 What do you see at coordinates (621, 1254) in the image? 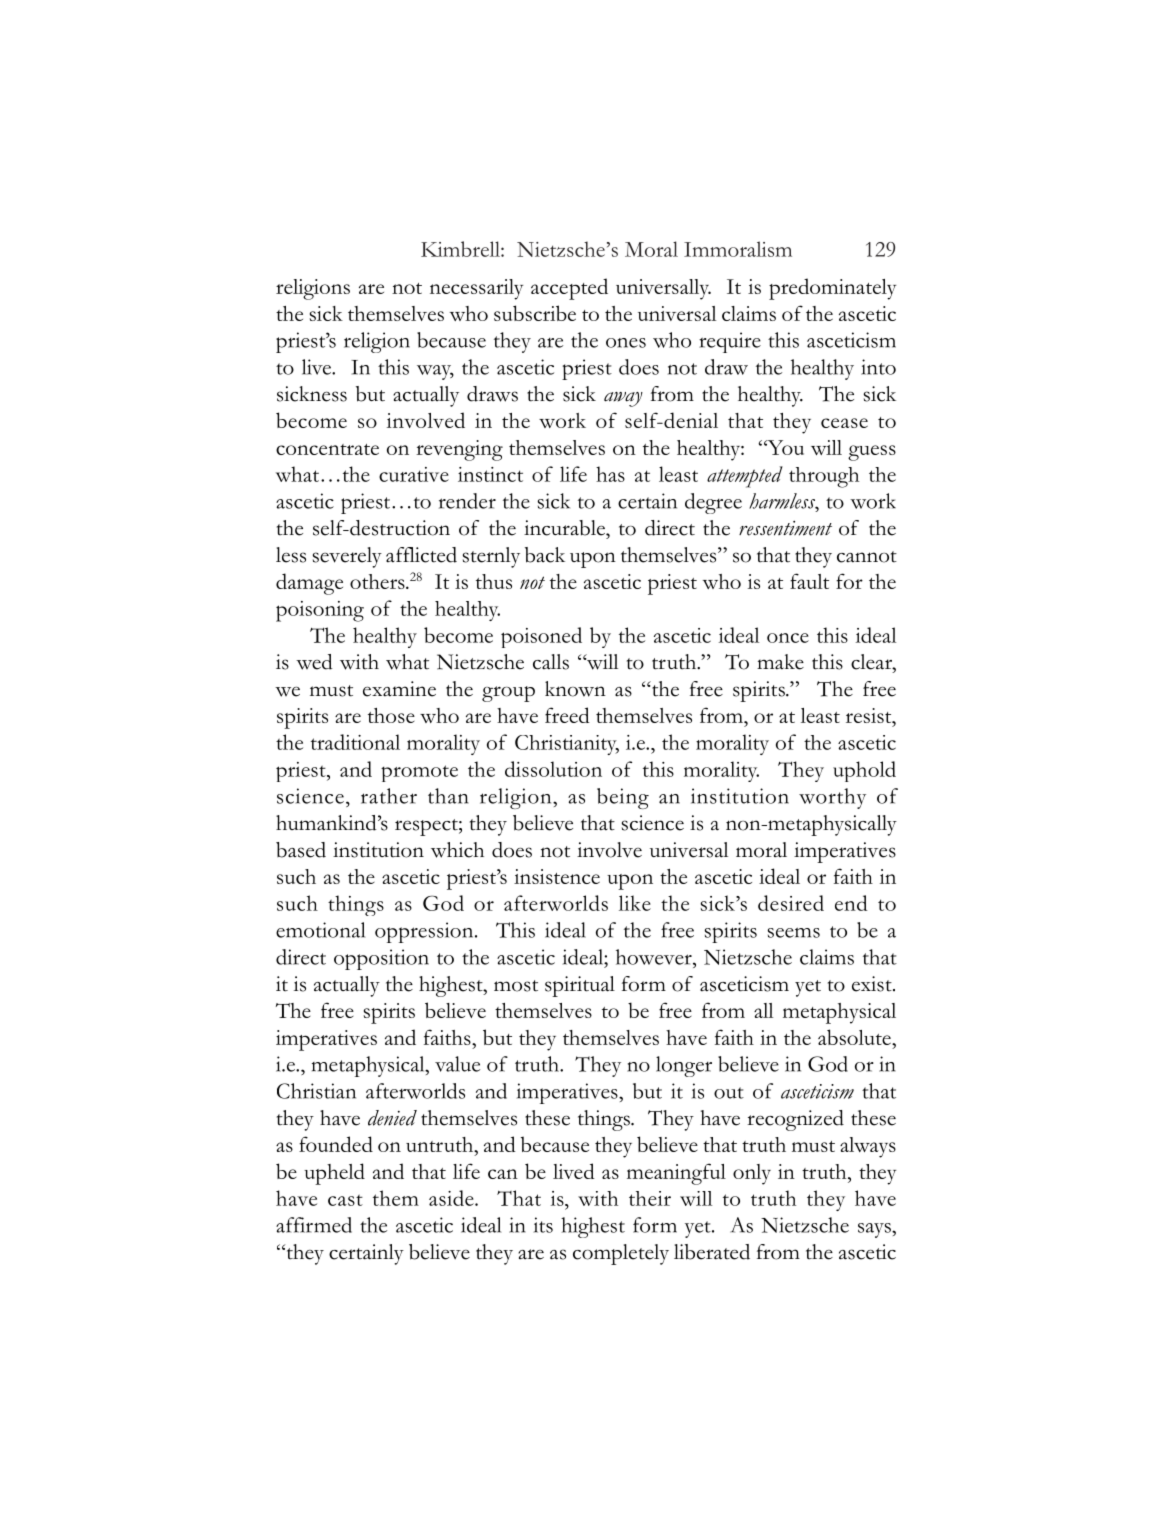
I see `completely` at bounding box center [621, 1254].
